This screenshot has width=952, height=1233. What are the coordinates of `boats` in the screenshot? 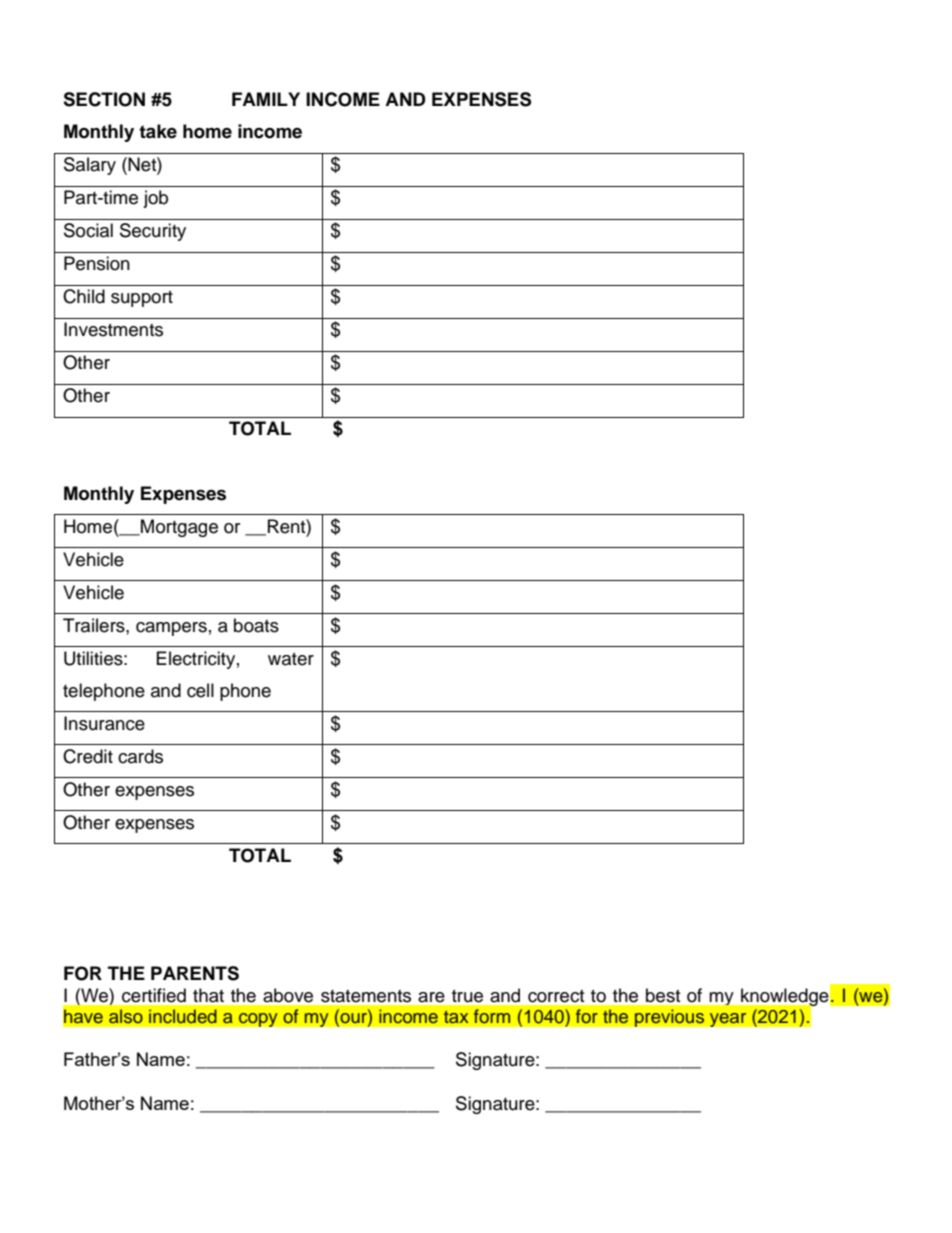 It's located at (256, 625).
